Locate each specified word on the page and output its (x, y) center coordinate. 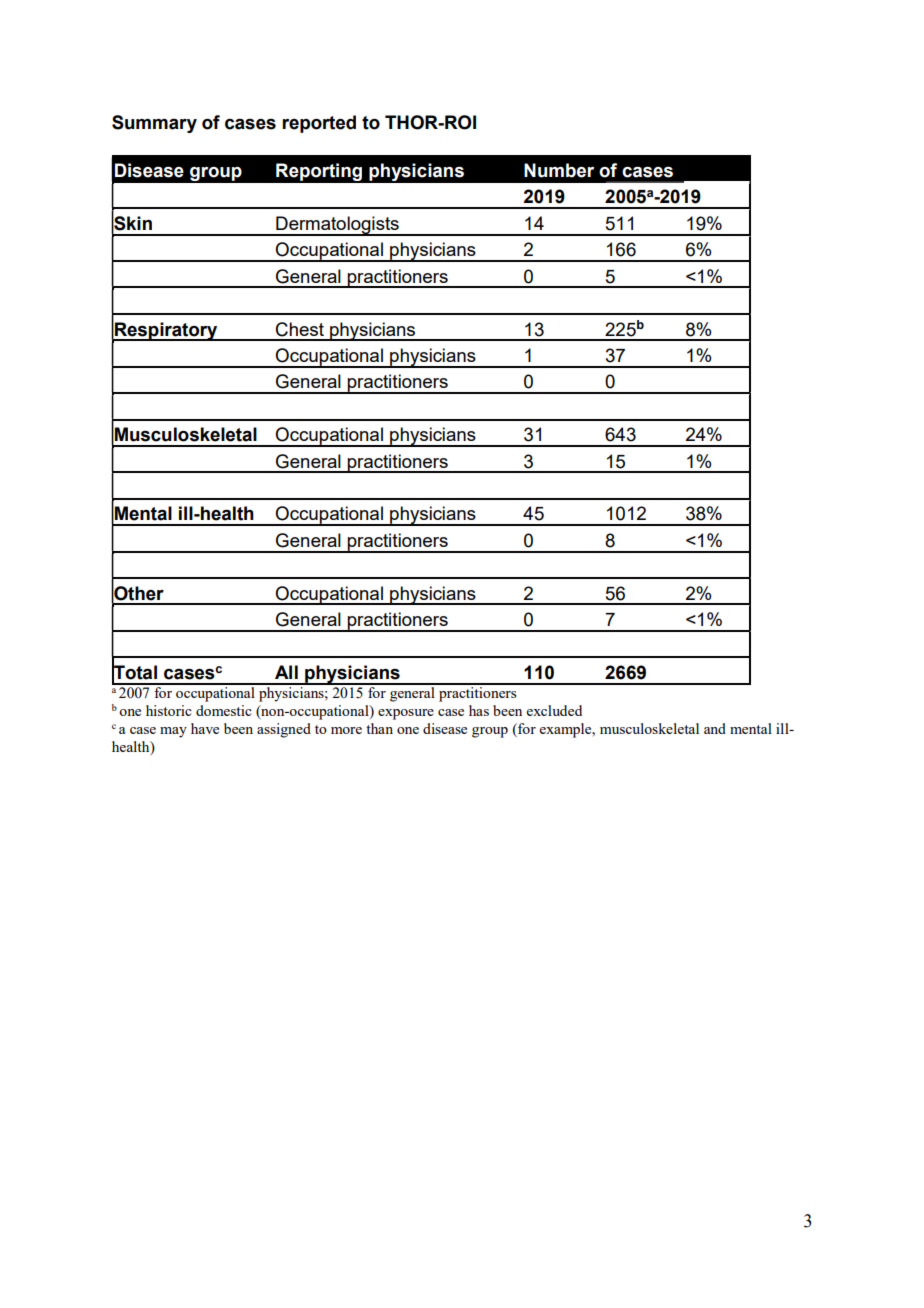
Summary (154, 124)
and (715, 728)
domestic (224, 710)
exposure (406, 714)
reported (319, 124)
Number (559, 170)
